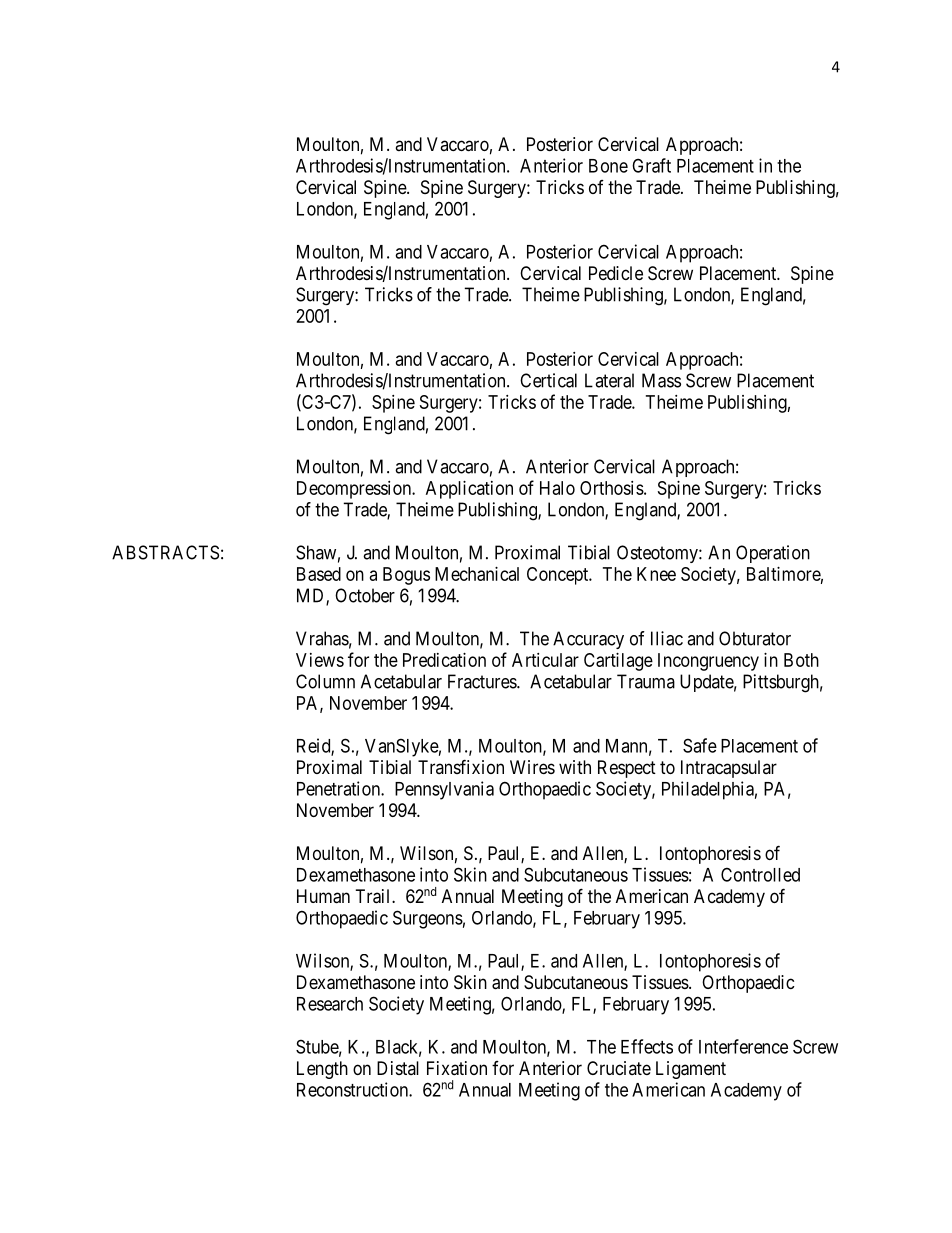 This screenshot has width=952, height=1233. Describe the element at coordinates (608, 166) in the screenshot. I see `Bone` at that location.
